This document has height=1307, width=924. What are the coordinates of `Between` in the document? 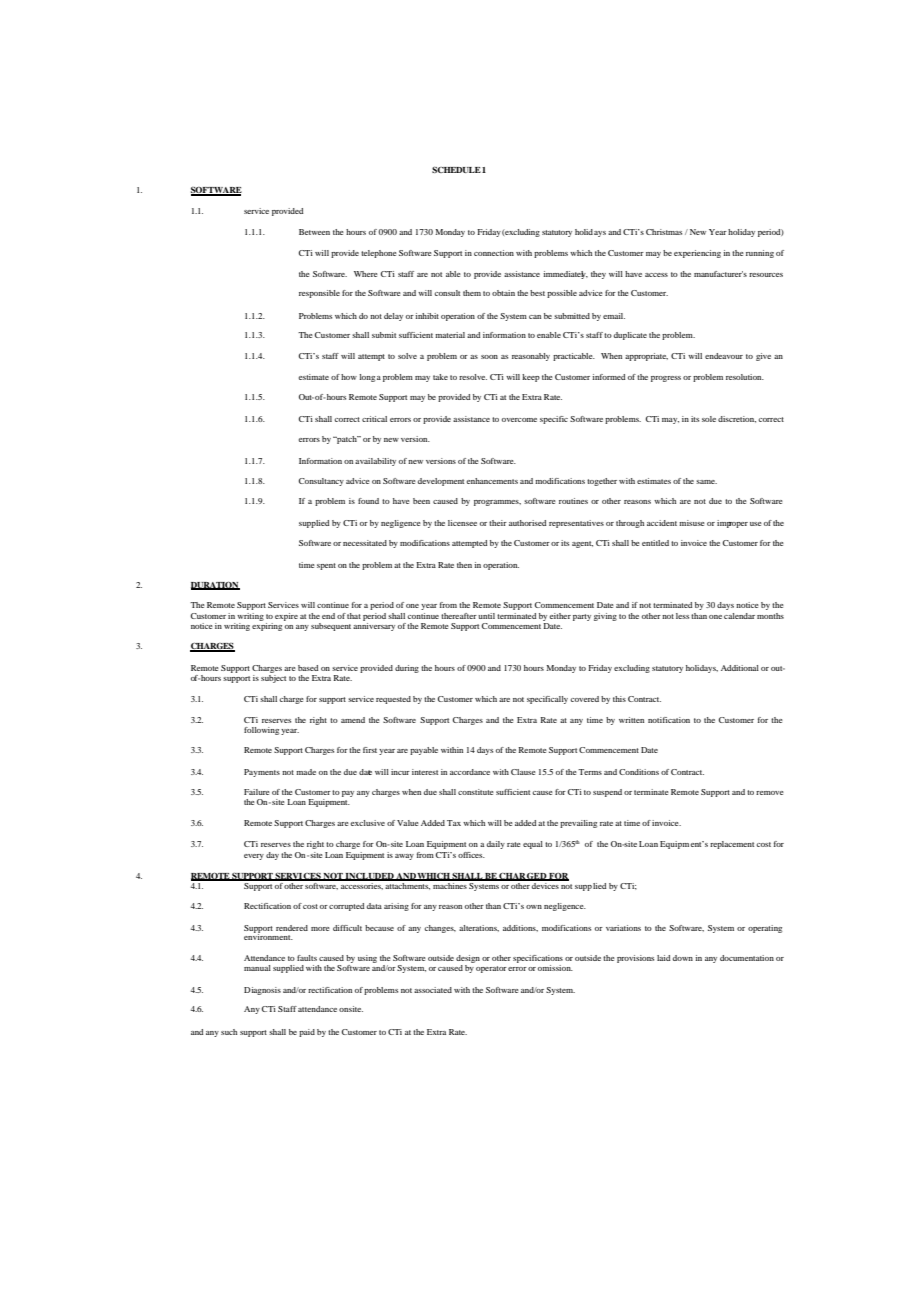 It's located at (314, 232).
